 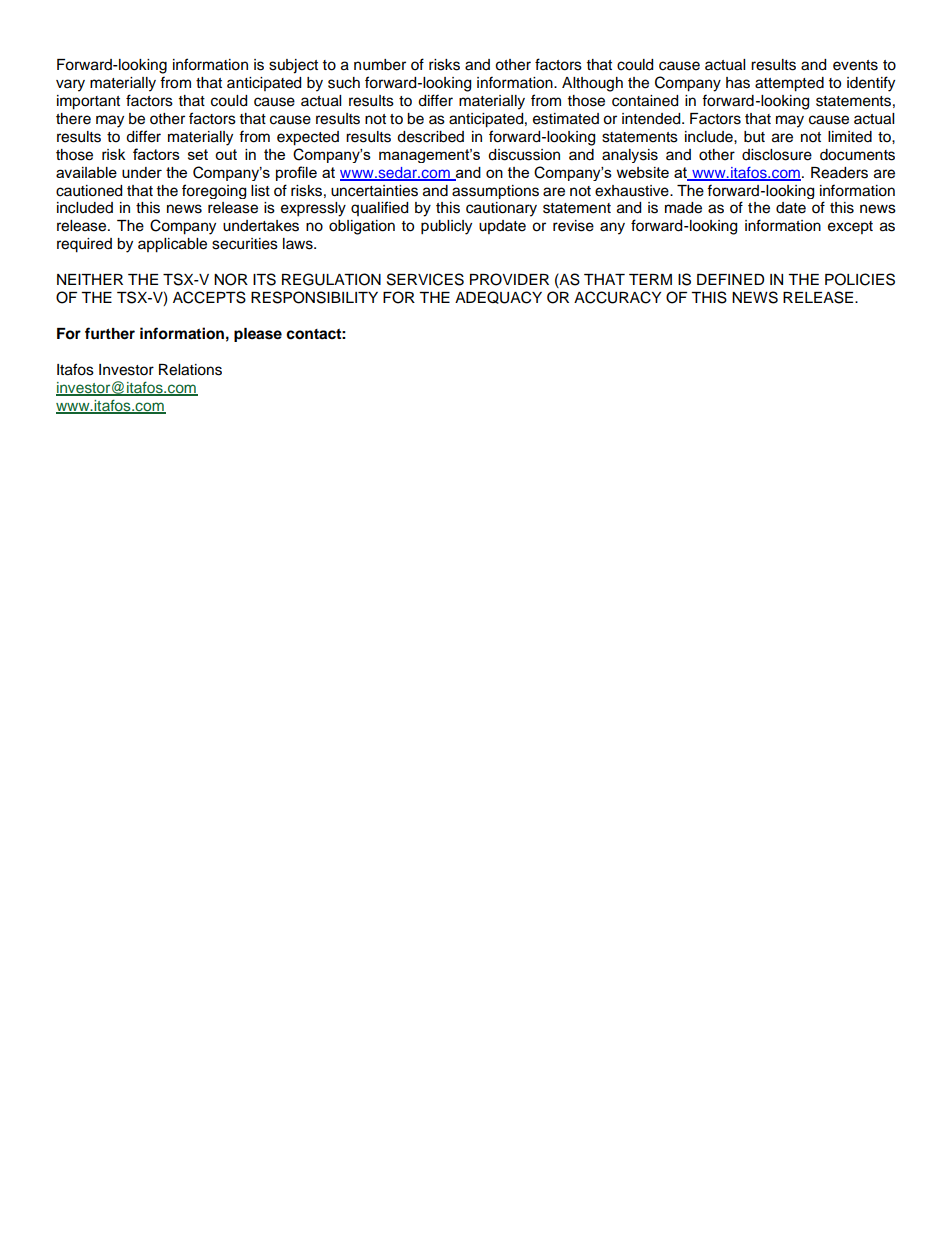 I want to click on attempted, so click(x=789, y=84).
